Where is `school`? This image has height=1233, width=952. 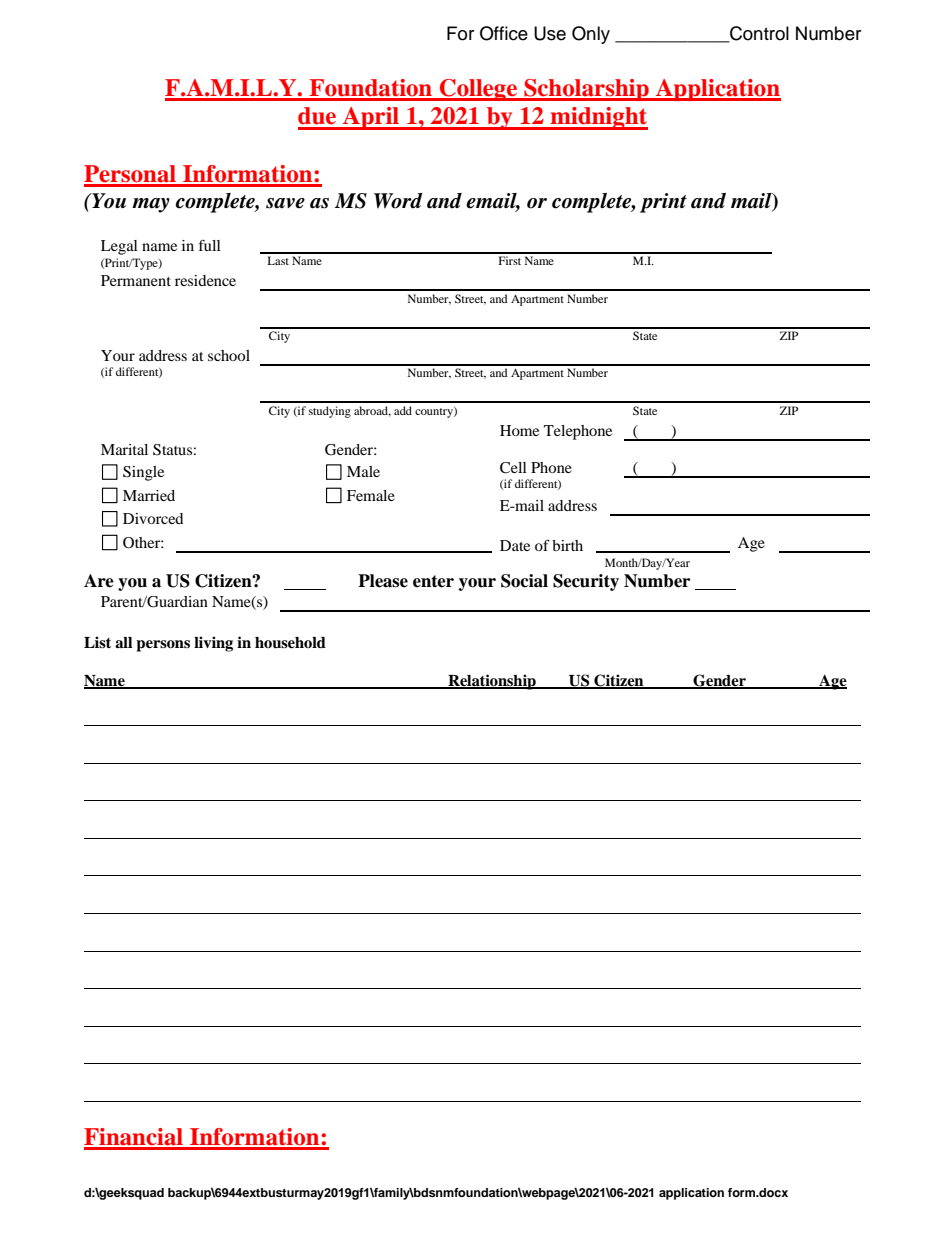
school is located at coordinates (229, 355).
